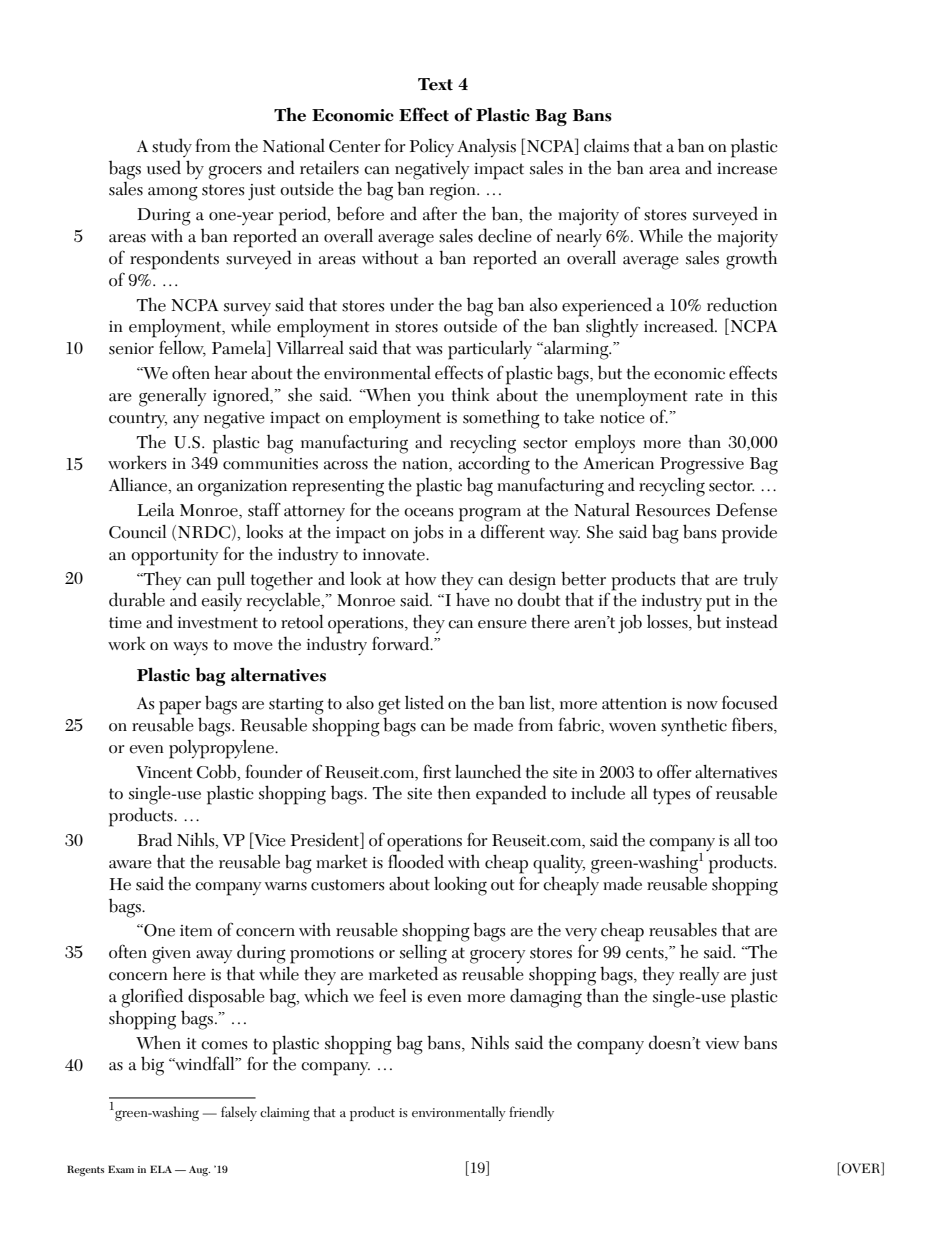  Describe the element at coordinates (190, 649) in the screenshot. I see `ways` at that location.
